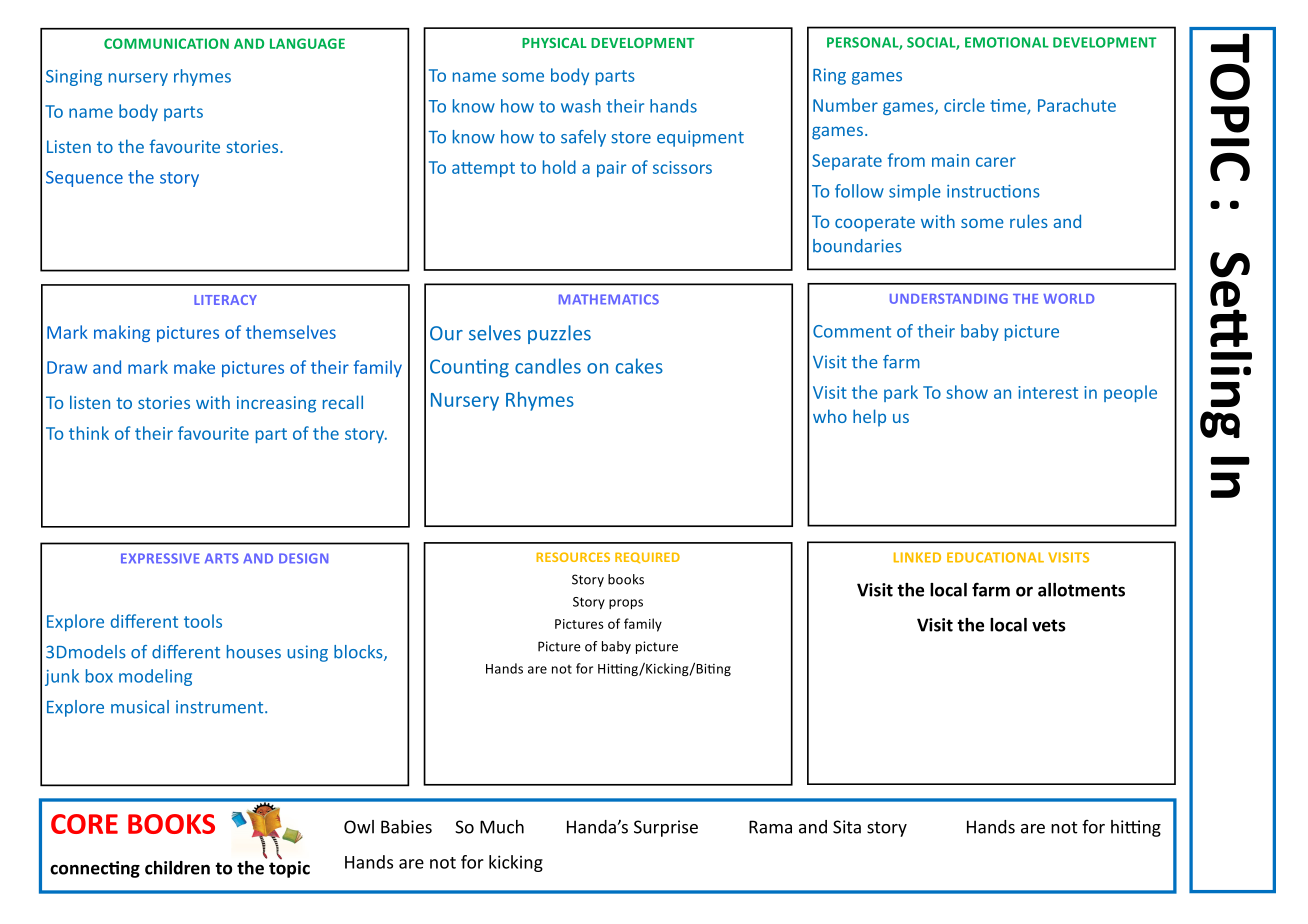 This screenshot has height=924, width=1308. What do you see at coordinates (1049, 625) in the screenshot?
I see `vets` at bounding box center [1049, 625].
